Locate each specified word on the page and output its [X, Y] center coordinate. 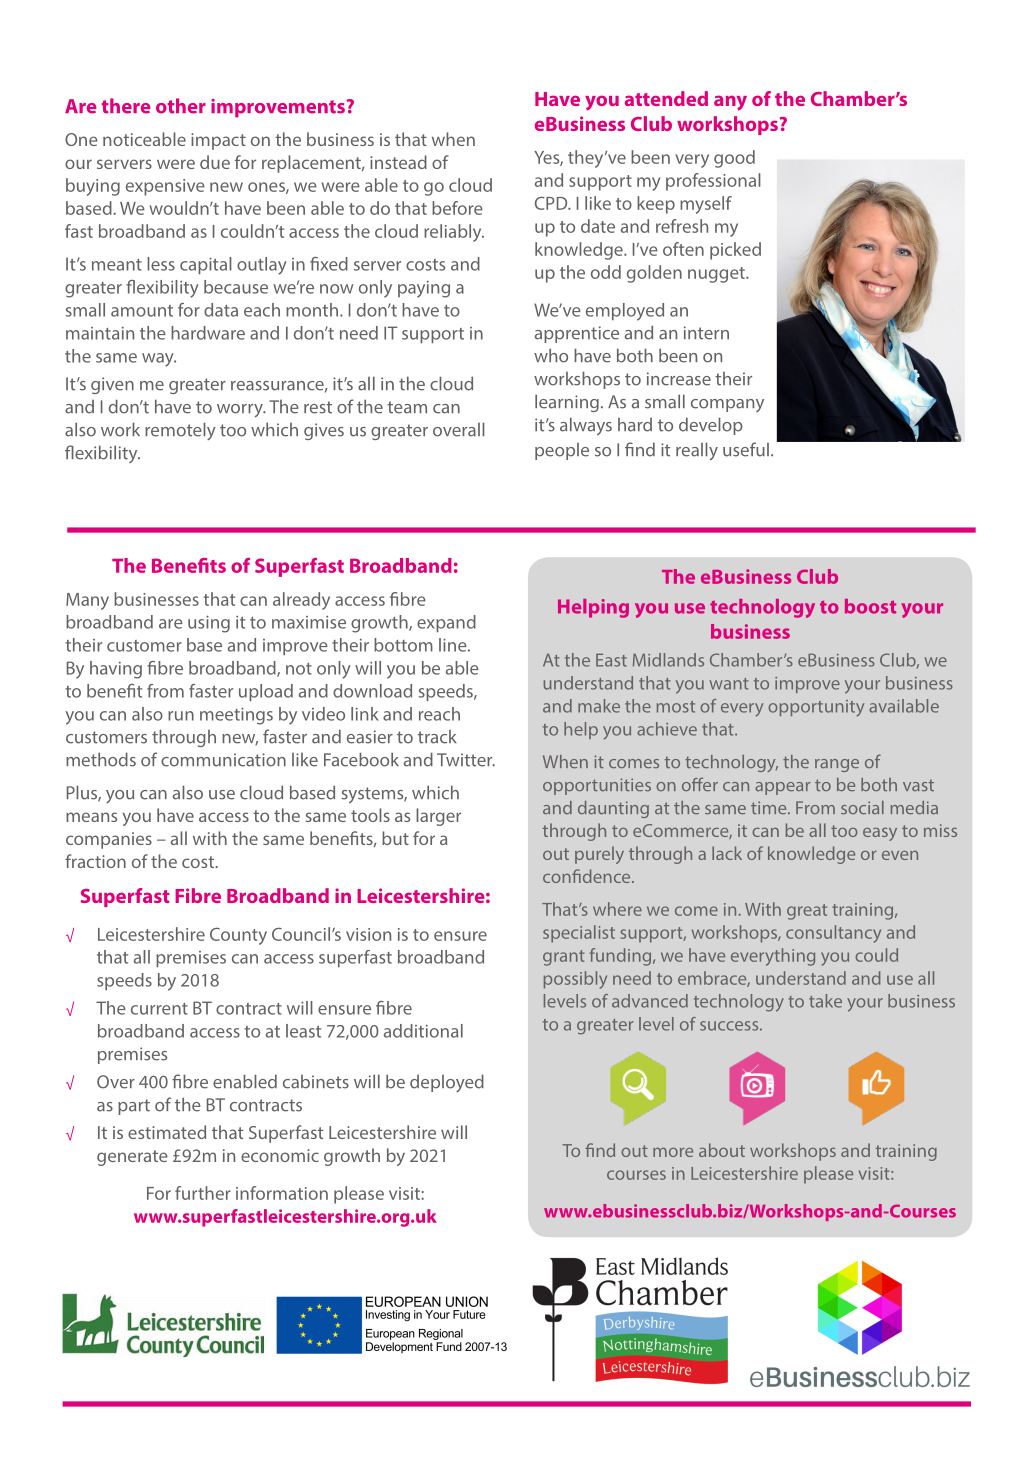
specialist [579, 934]
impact [218, 141]
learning [567, 403]
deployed [447, 1083]
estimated [167, 1132]
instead [398, 162]
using [209, 624]
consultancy [833, 934]
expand [446, 623]
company [727, 405]
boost [870, 606]
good [734, 159]
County [238, 936]
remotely [180, 431]
